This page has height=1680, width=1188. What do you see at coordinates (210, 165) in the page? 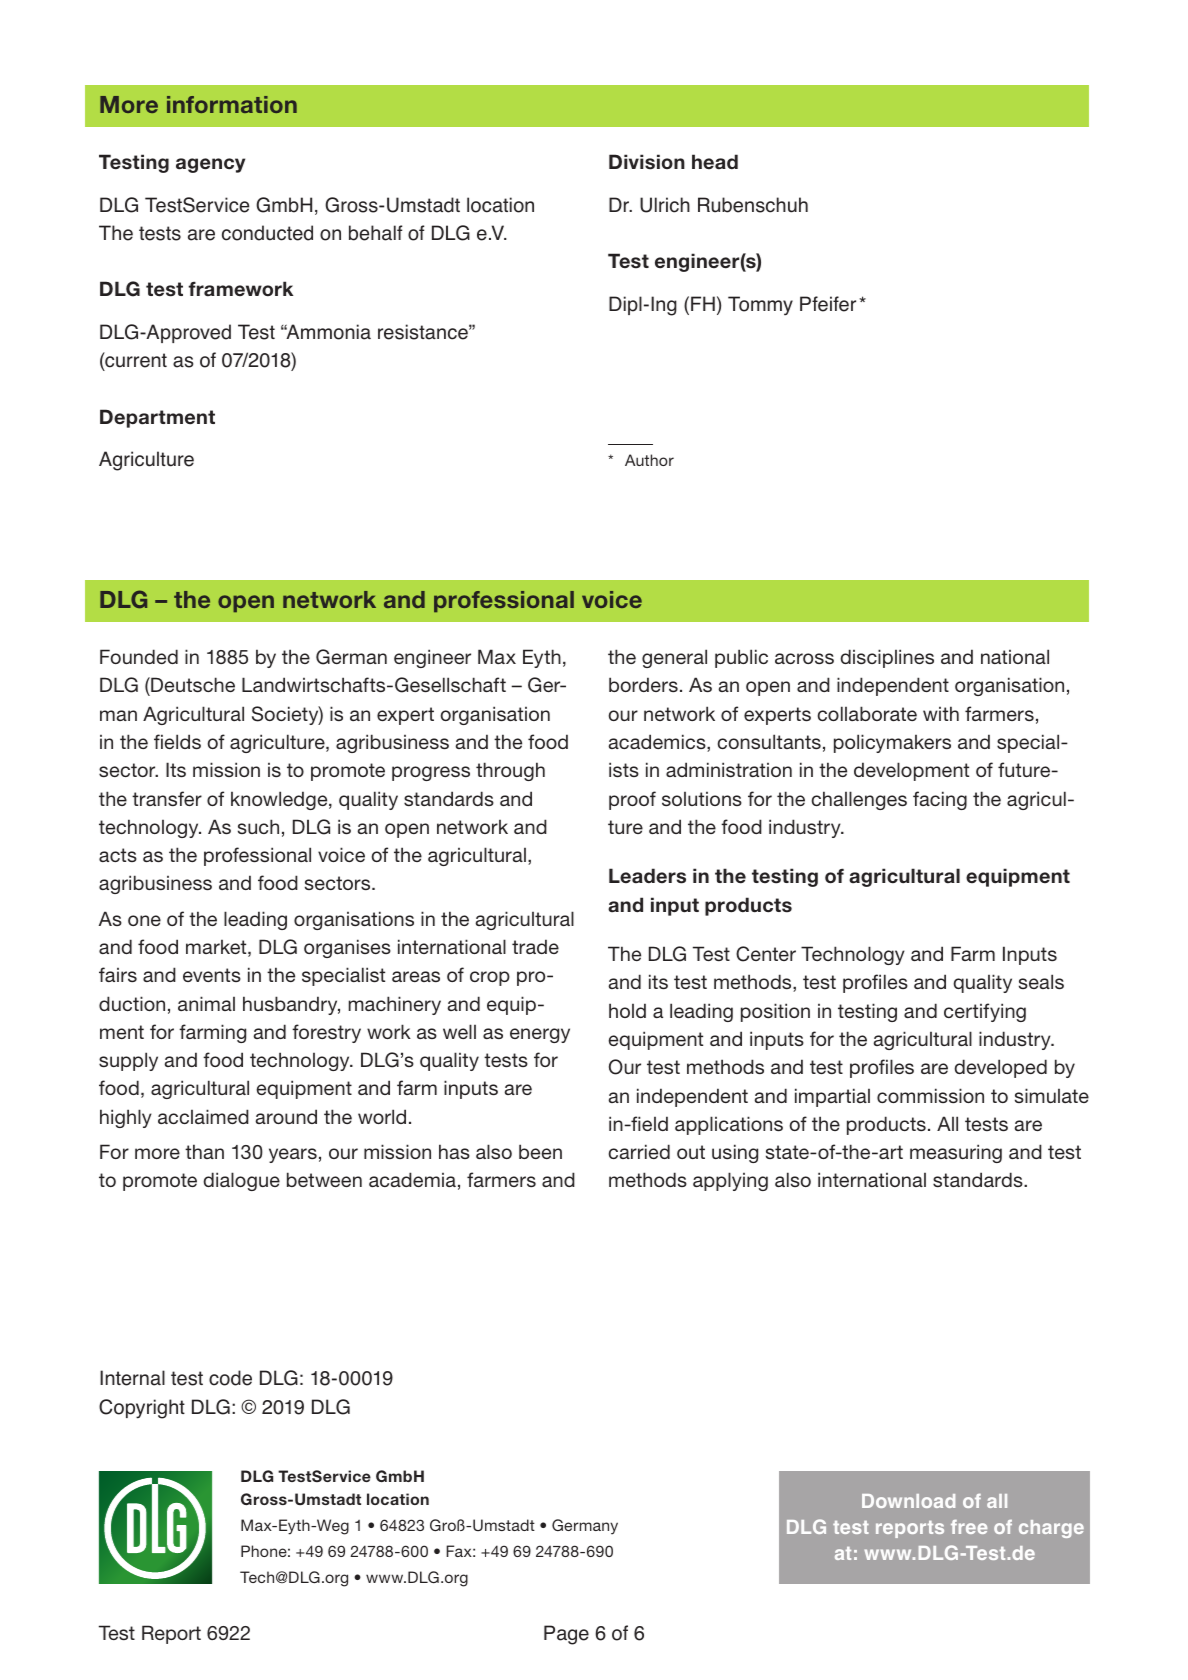
I see `agency` at bounding box center [210, 165].
